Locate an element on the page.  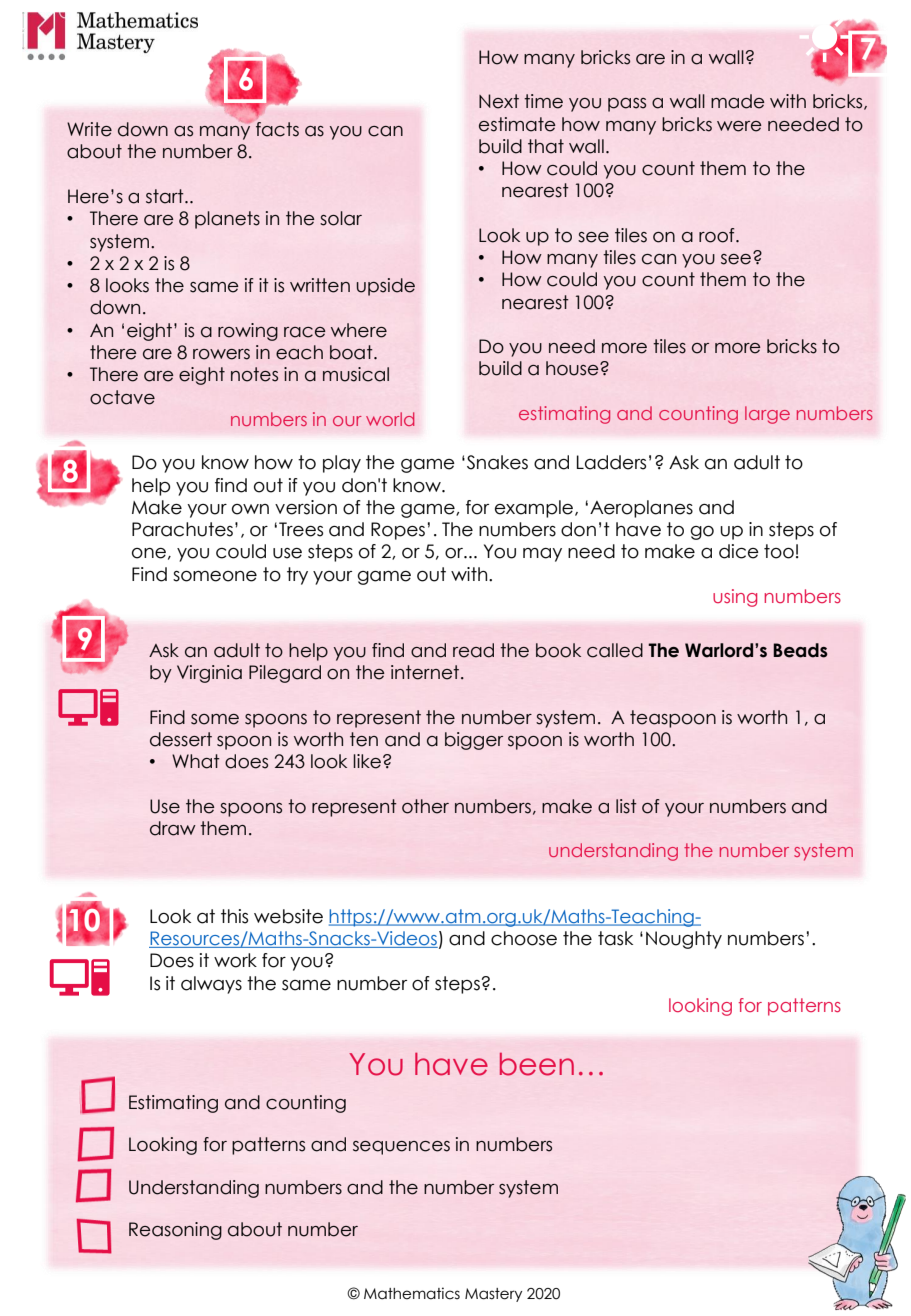
Virginia is located at coordinates (209, 674).
